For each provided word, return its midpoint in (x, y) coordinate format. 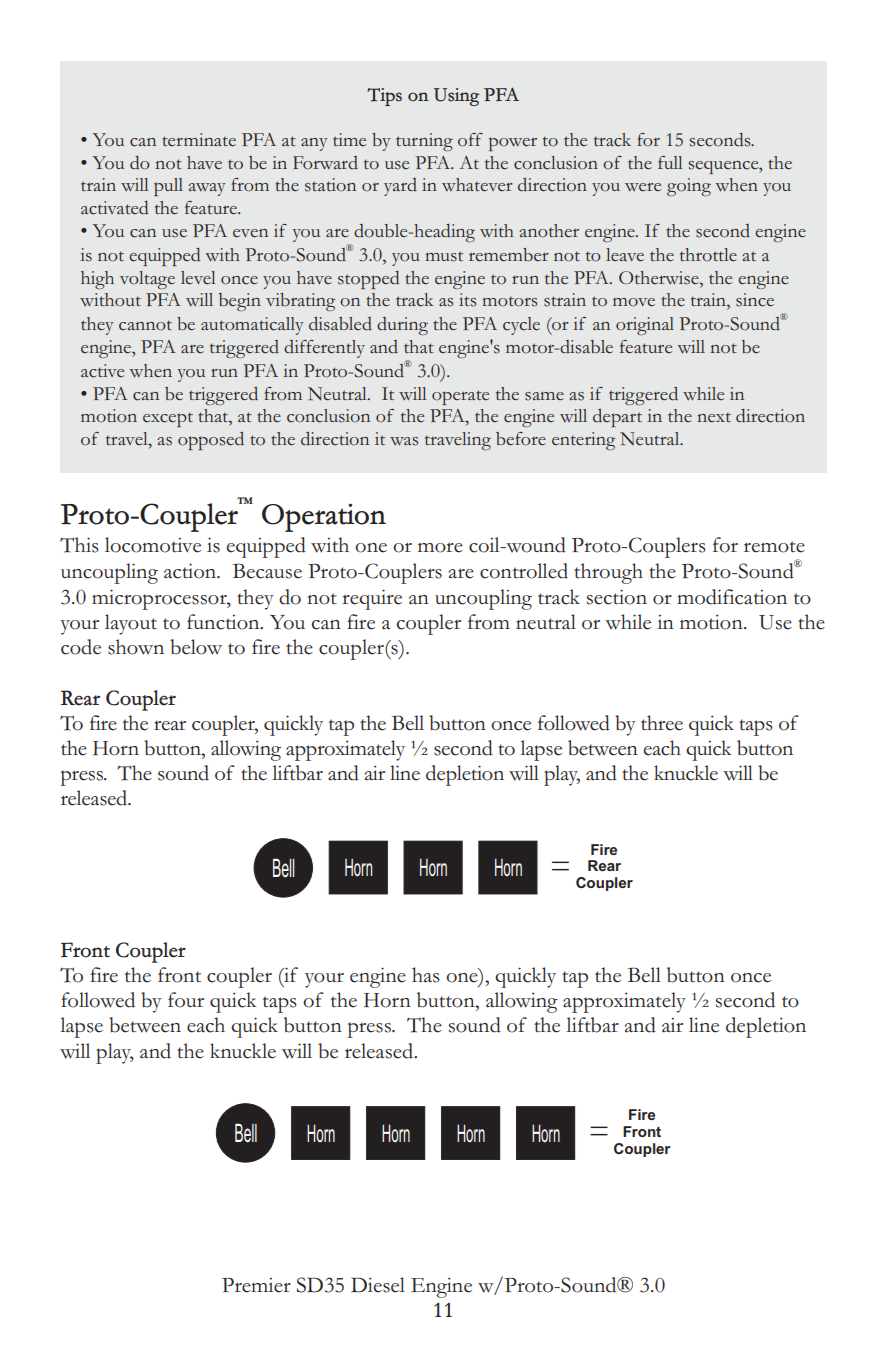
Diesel (378, 1285)
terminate (199, 140)
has (426, 975)
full (670, 162)
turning (424, 142)
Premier (256, 1285)
